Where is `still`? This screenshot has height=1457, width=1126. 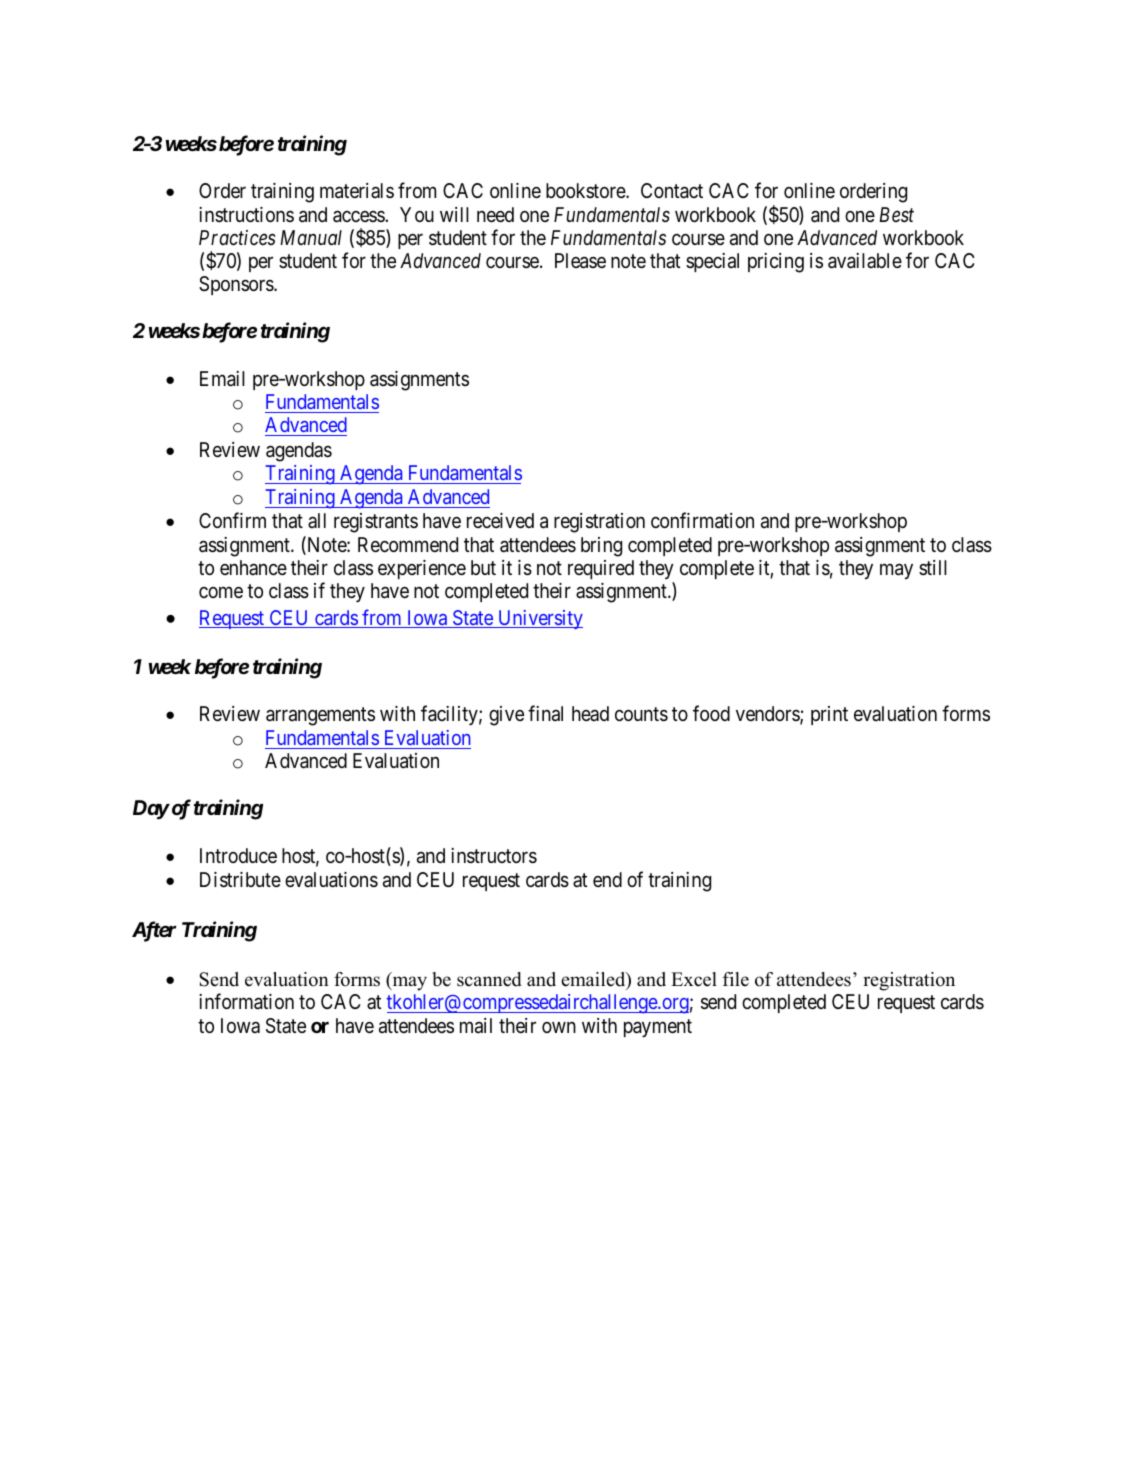
still is located at coordinates (933, 567).
